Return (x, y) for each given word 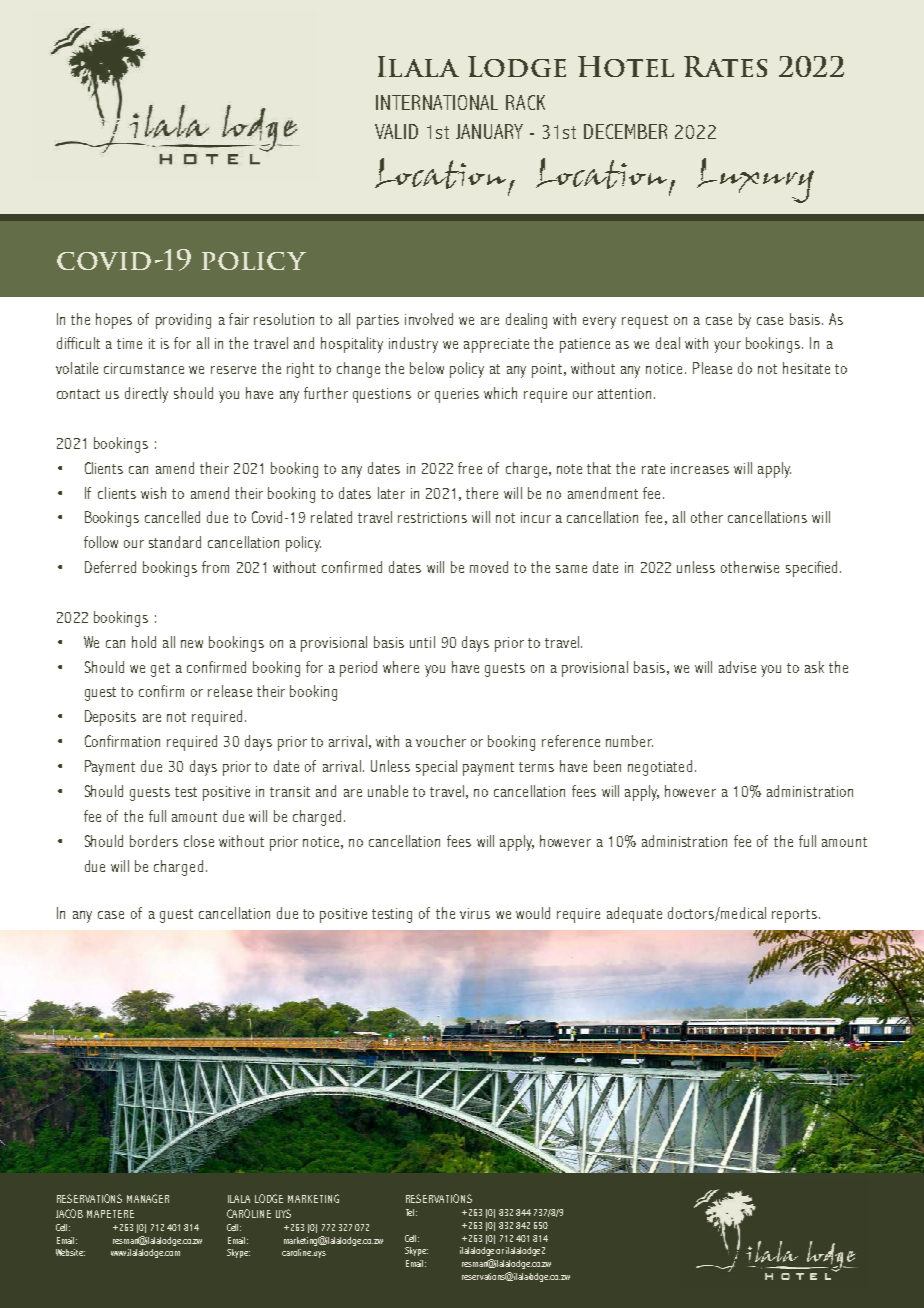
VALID (396, 131)
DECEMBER (625, 131)
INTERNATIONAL (437, 102)
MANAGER (148, 1198)
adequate (634, 915)
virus (475, 913)
